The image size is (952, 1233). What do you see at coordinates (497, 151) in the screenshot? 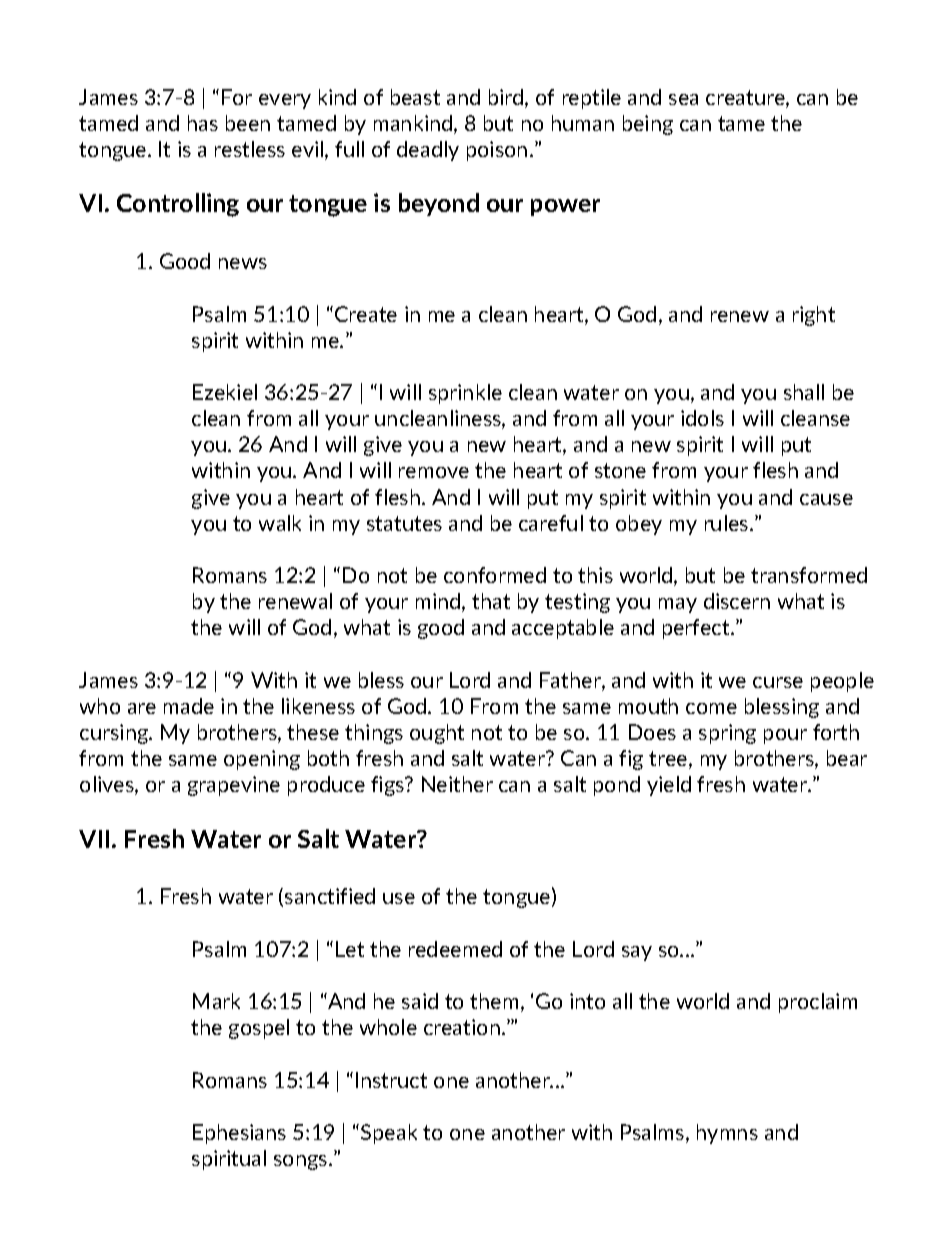
I see `poison` at bounding box center [497, 151].
